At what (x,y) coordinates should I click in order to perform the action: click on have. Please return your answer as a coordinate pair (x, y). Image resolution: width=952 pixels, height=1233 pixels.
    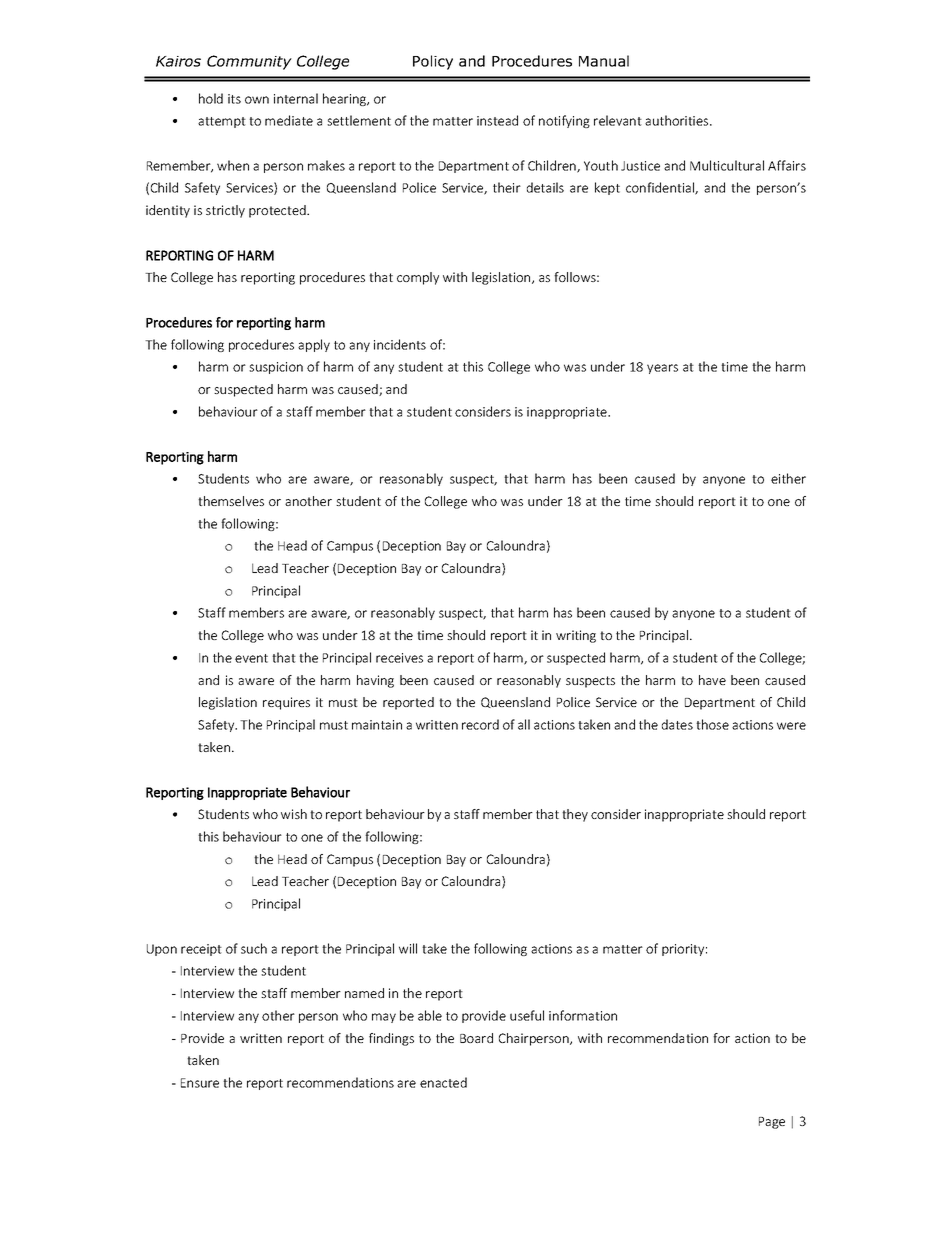
    Looking at the image, I should click on (712, 680).
